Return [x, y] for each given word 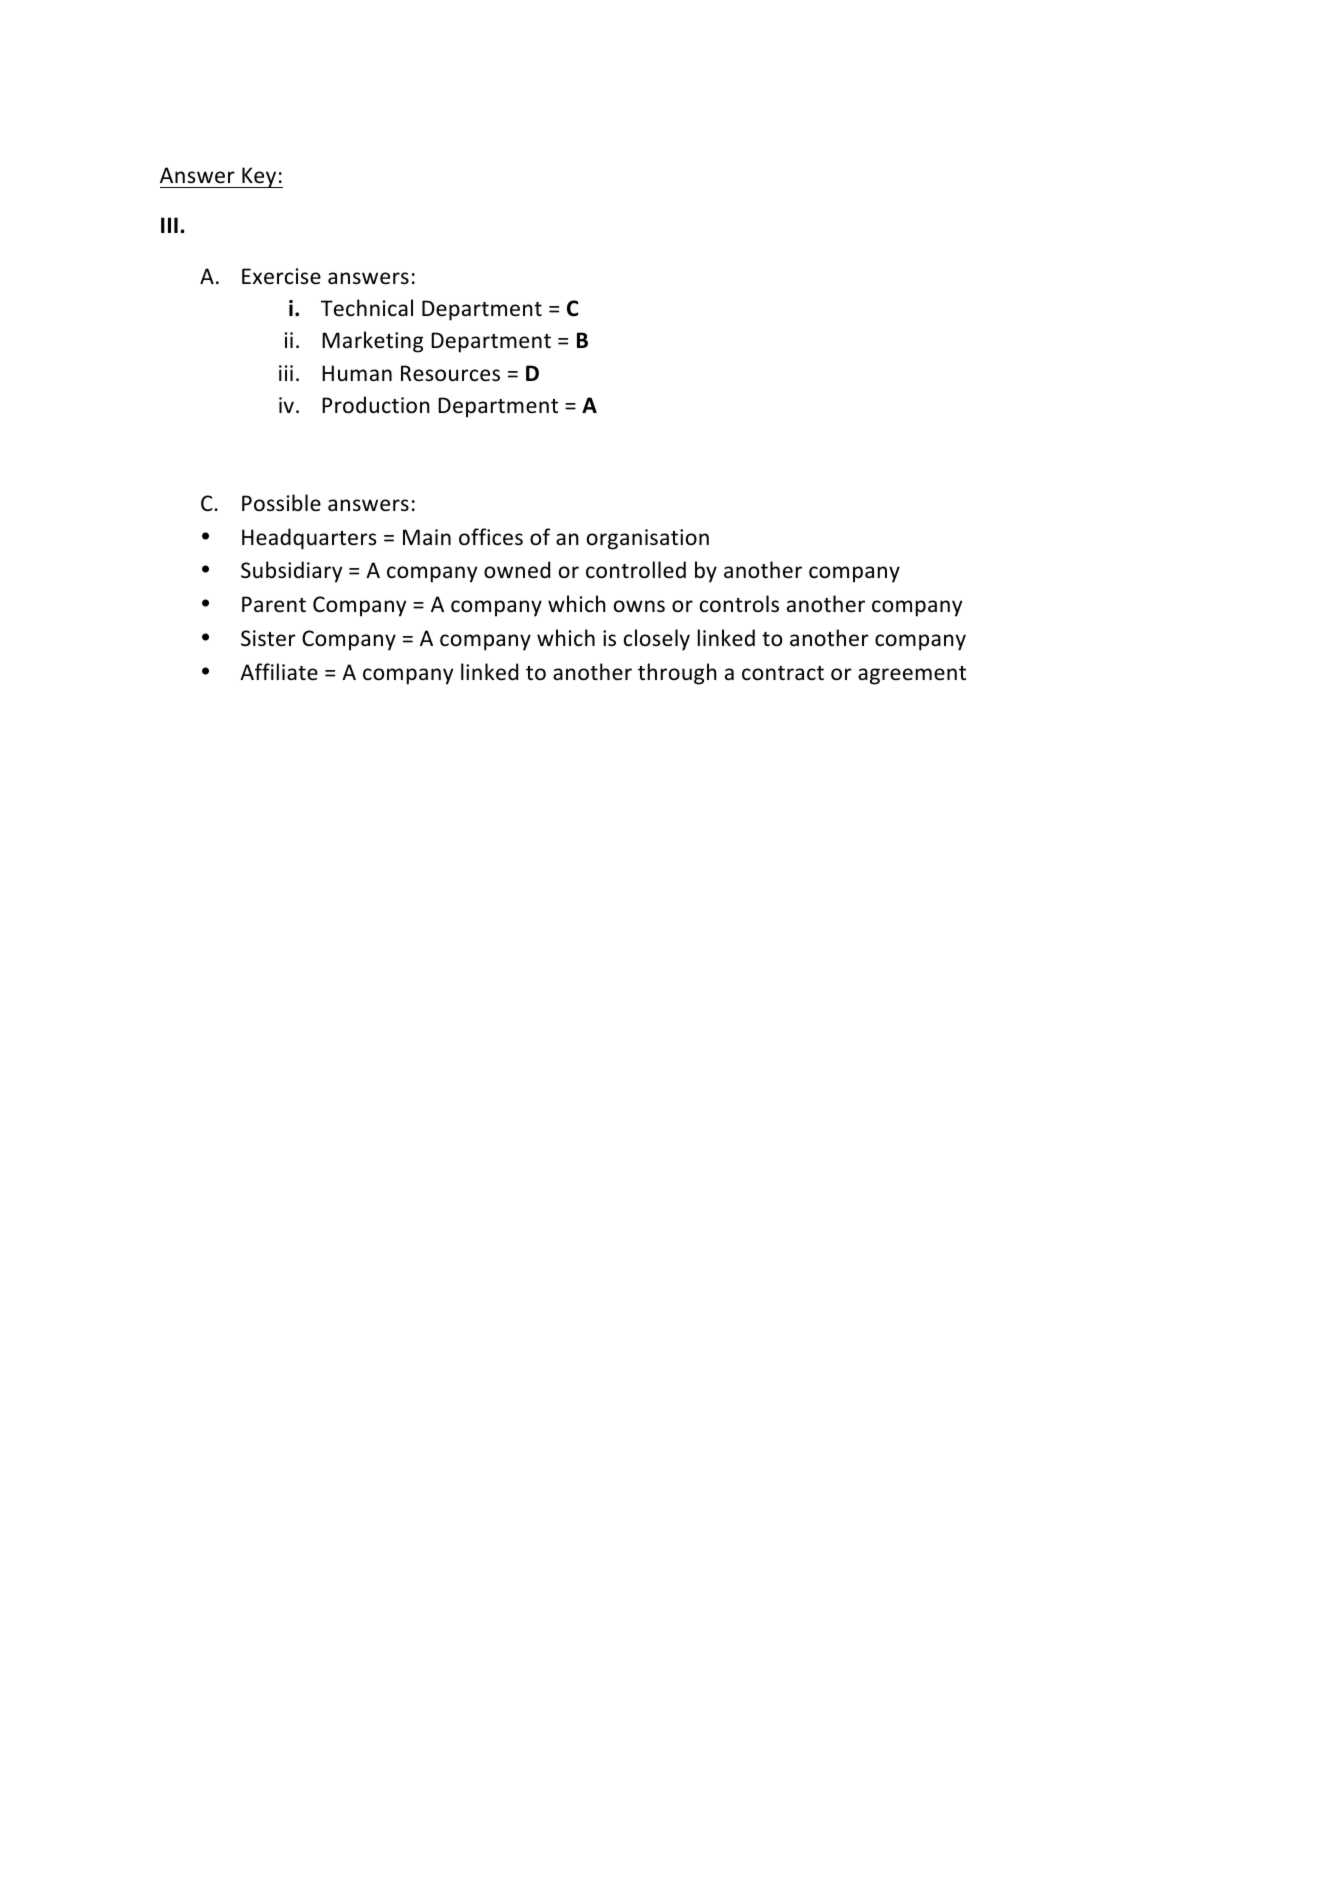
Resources [450, 373]
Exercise [281, 276]
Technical [367, 308]
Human [357, 373]
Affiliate [279, 671]
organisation [648, 539]
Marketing [372, 342]
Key [259, 177]
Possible [281, 503]
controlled [636, 570]
